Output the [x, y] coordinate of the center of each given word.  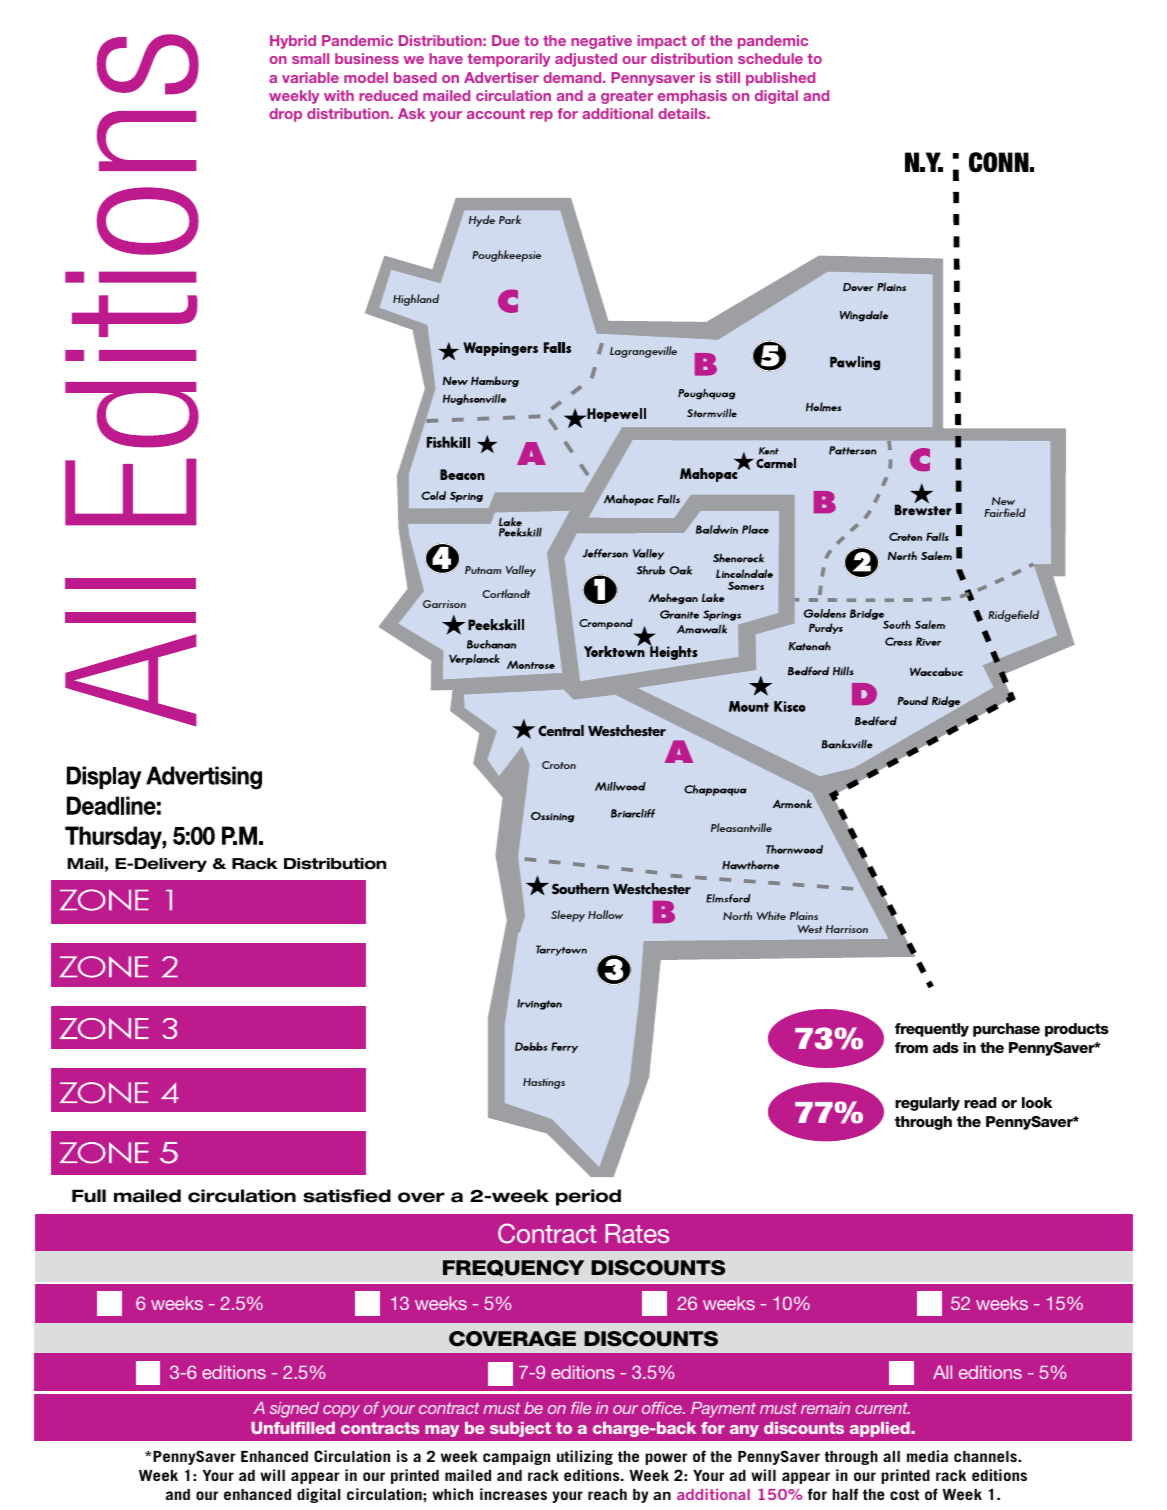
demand [573, 77]
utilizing [585, 1457]
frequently [932, 1030]
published [780, 79]
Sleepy [568, 916]
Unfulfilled [293, 1428]
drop [285, 115]
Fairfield [1005, 512]
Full [89, 1196]
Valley [521, 571]
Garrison [444, 604]
